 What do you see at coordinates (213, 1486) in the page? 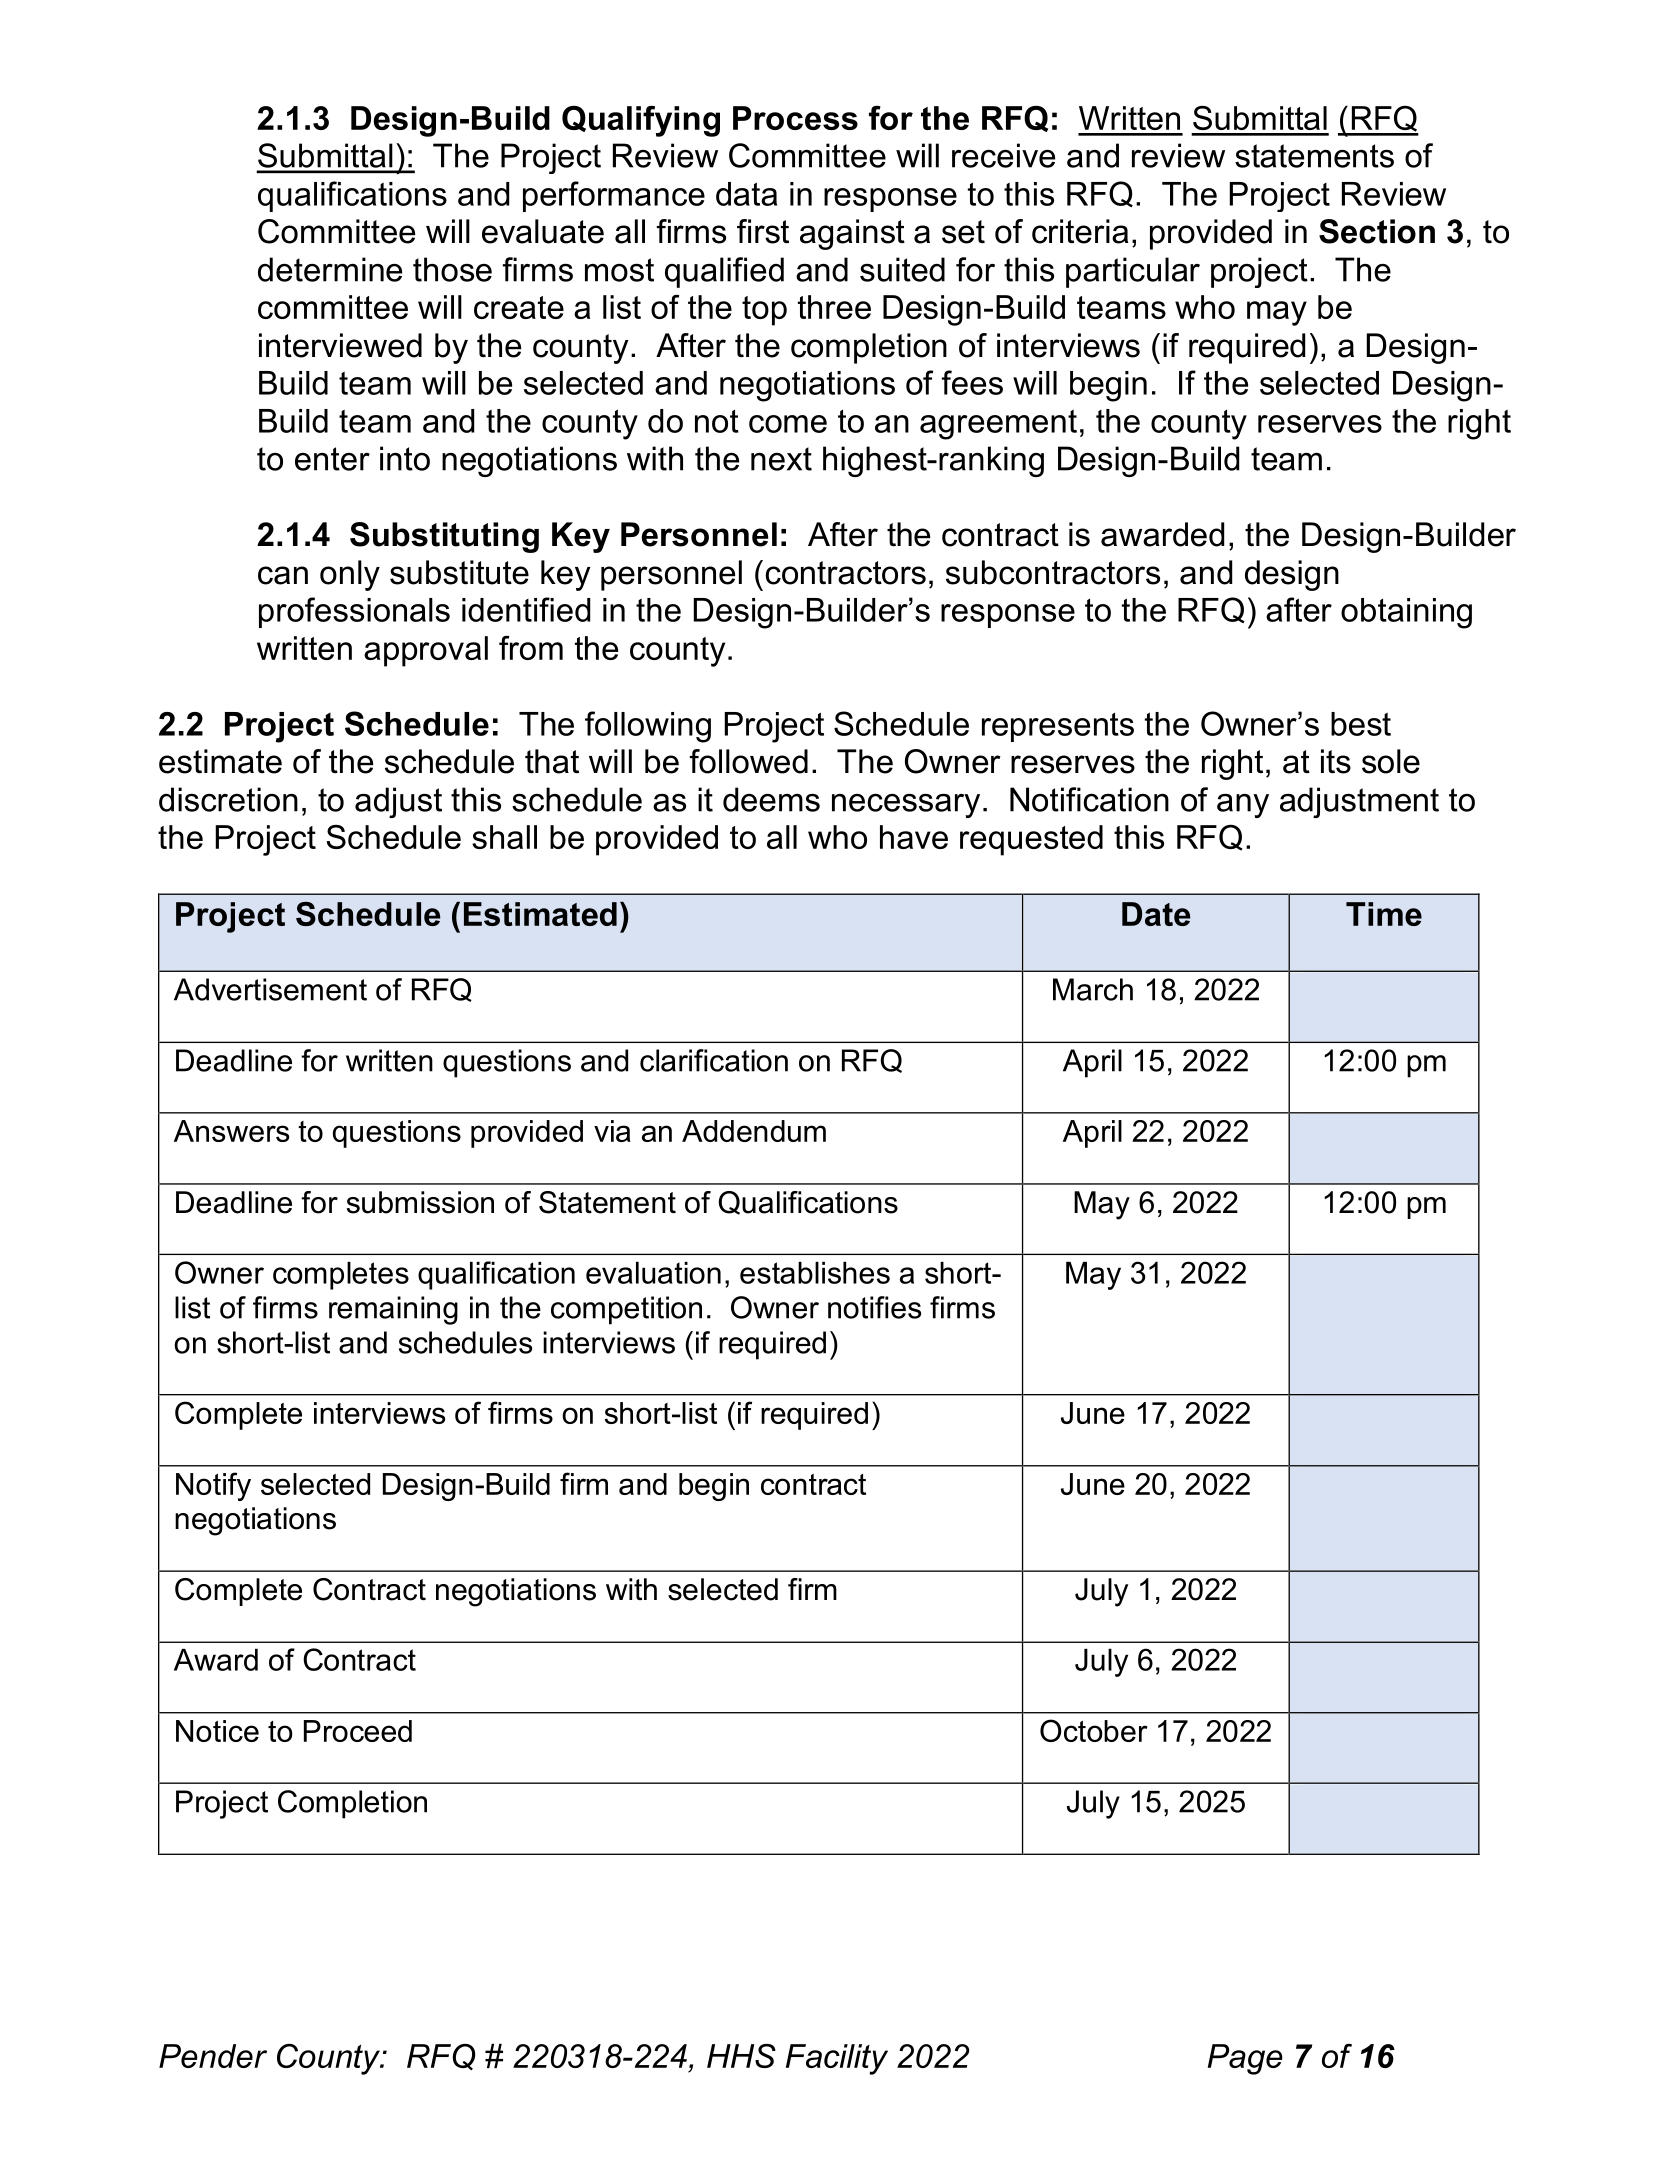
I see `Notify` at bounding box center [213, 1486].
